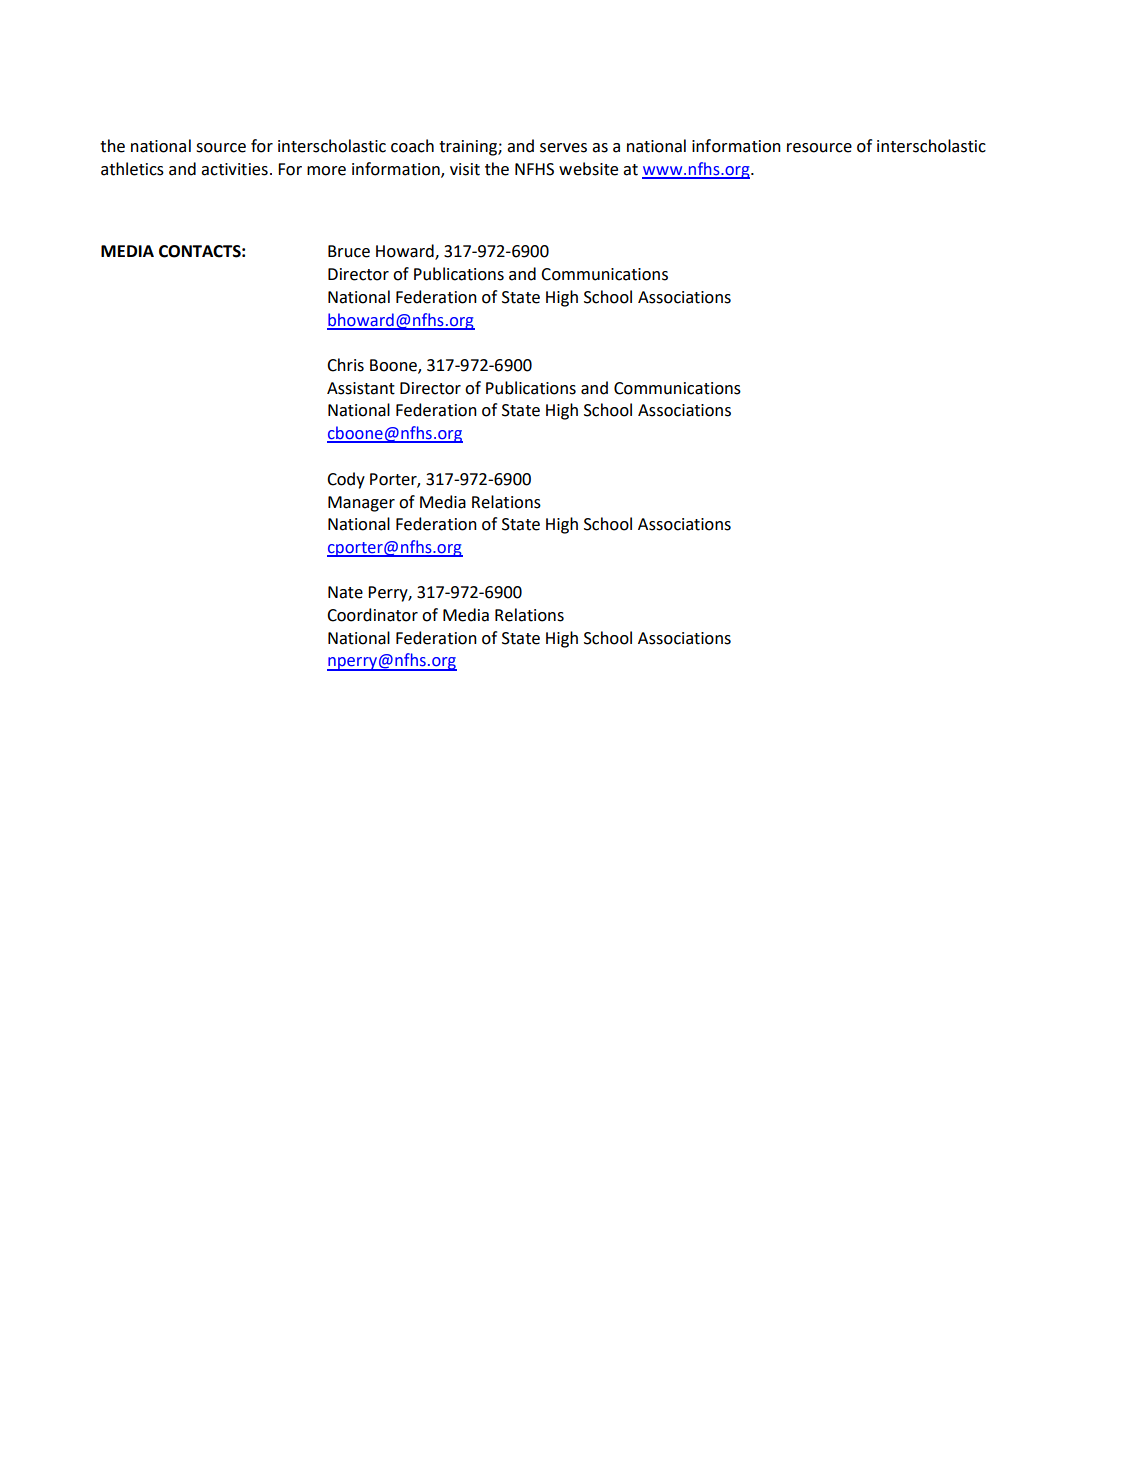 The image size is (1140, 1475). Describe the element at coordinates (412, 146) in the screenshot. I see `coach` at that location.
